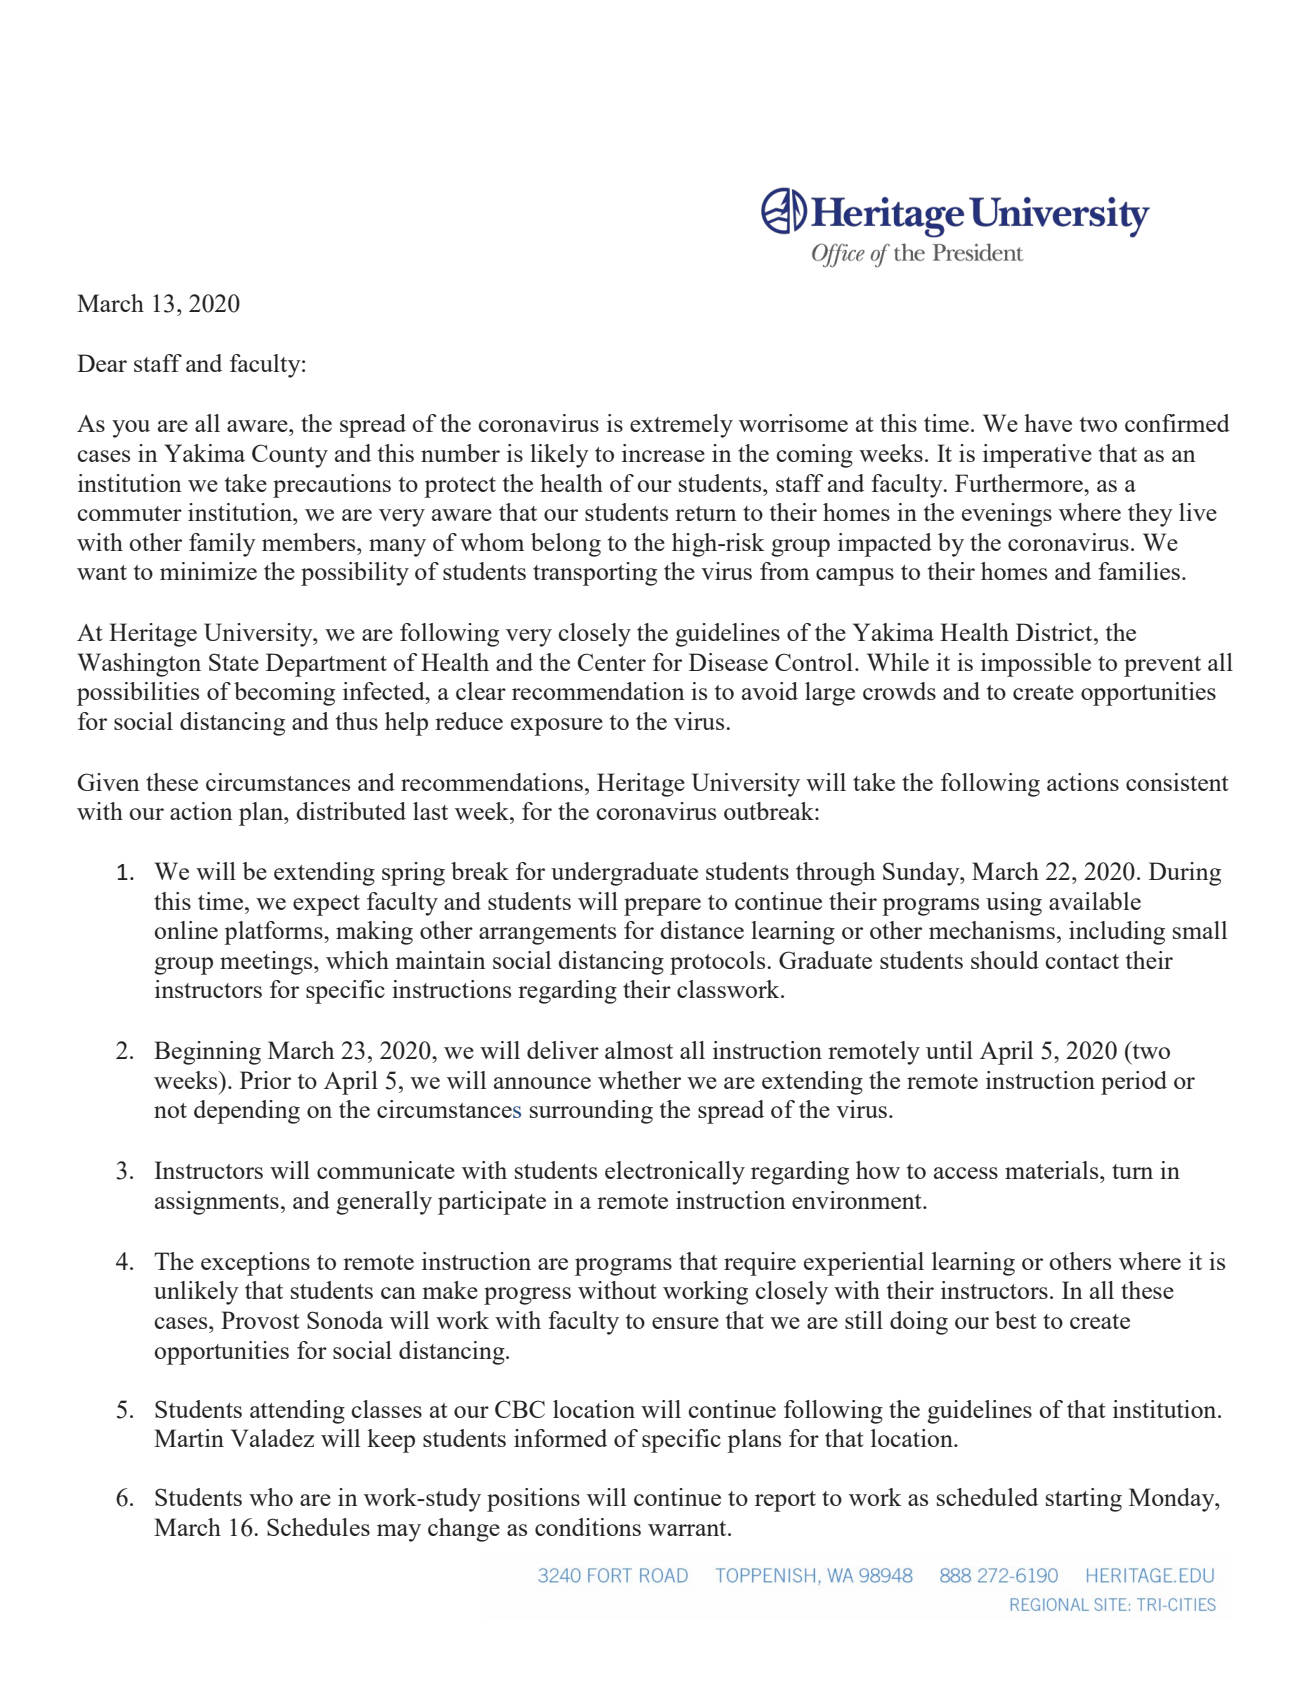 This screenshot has height=1697, width=1311. I want to click on you, so click(131, 429).
